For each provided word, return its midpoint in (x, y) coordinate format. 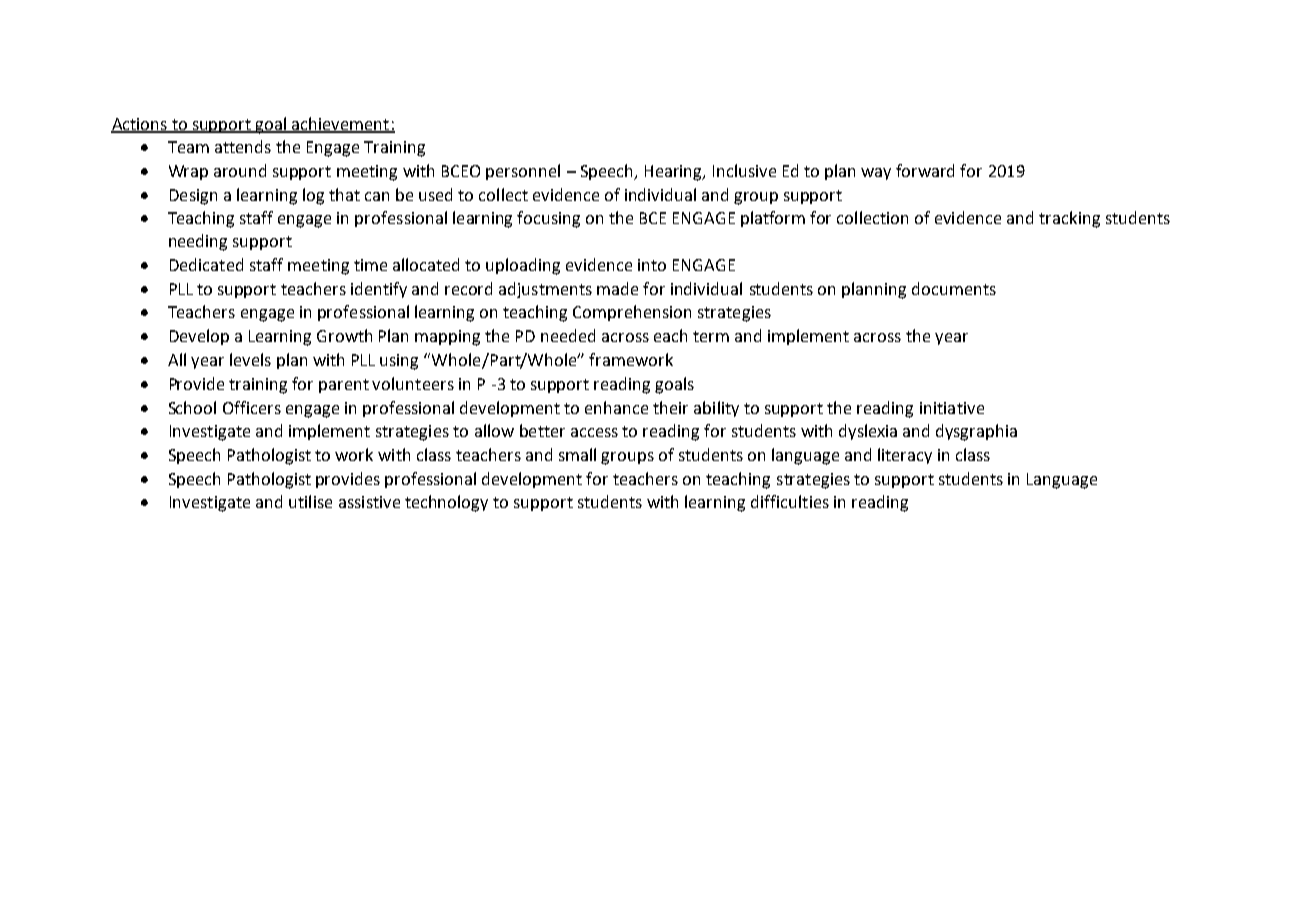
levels (250, 359)
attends (243, 146)
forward (925, 170)
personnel (523, 172)
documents (954, 288)
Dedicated (206, 264)
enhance (616, 407)
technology (446, 503)
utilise (310, 501)
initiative (952, 408)
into (652, 265)
